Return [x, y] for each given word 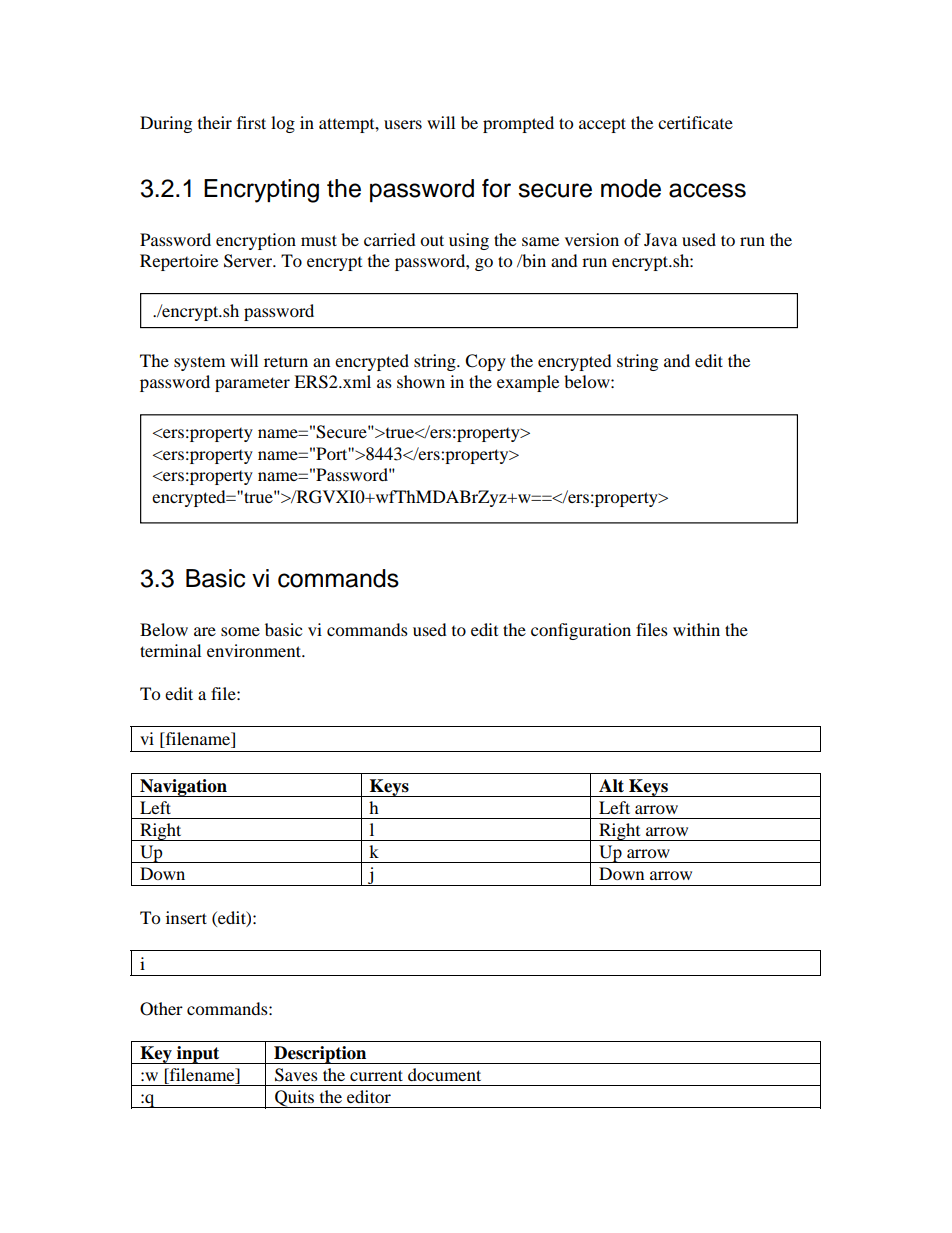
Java [660, 239]
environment [255, 650]
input [198, 1055]
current [376, 1075]
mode [631, 188]
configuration [581, 631]
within [696, 629]
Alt [611, 785]
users [403, 124]
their [215, 122]
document [444, 1074]
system [199, 364]
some [240, 631]
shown [421, 381]
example [528, 383]
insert [186, 917]
